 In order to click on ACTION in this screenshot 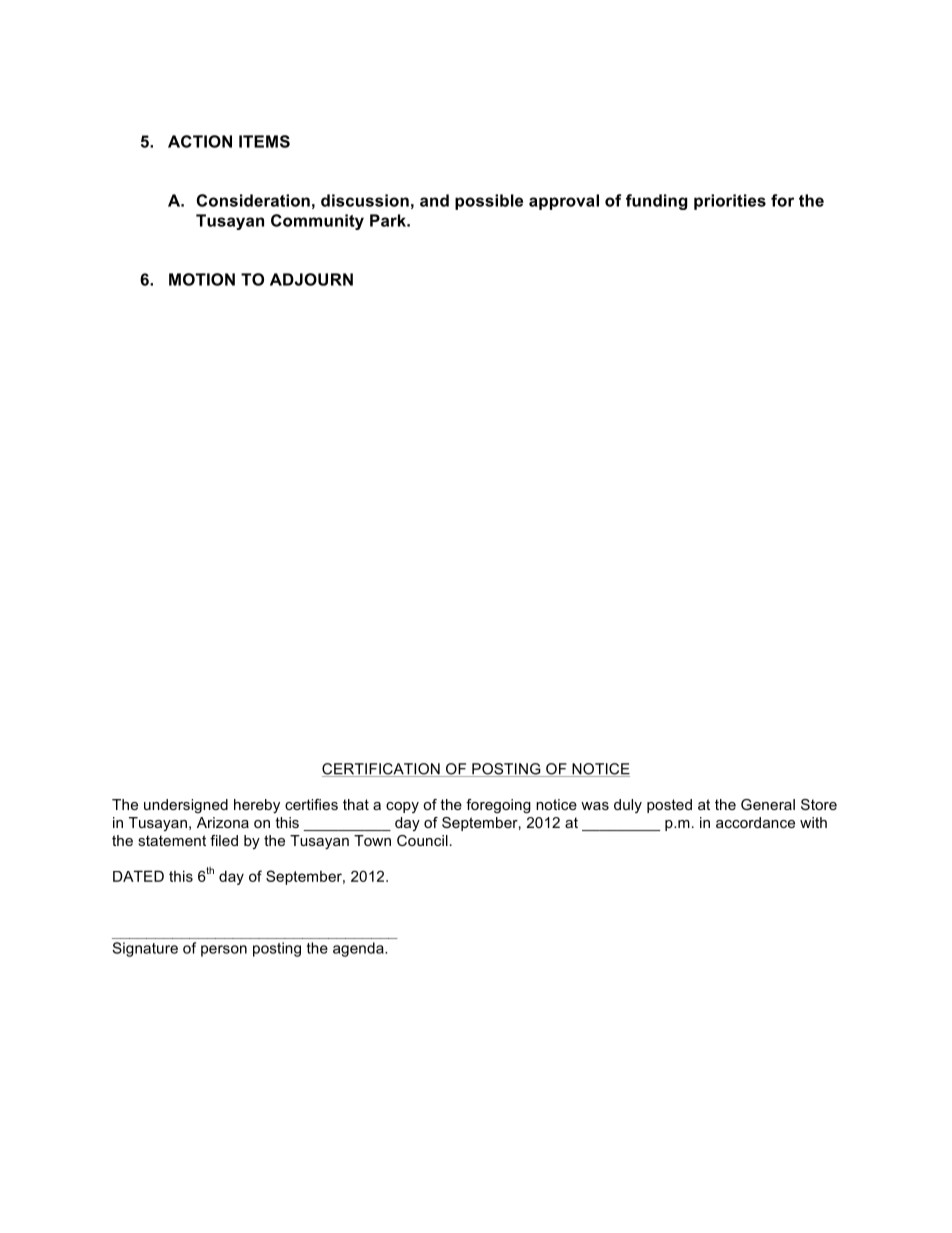, I will do `click(200, 141)`.
